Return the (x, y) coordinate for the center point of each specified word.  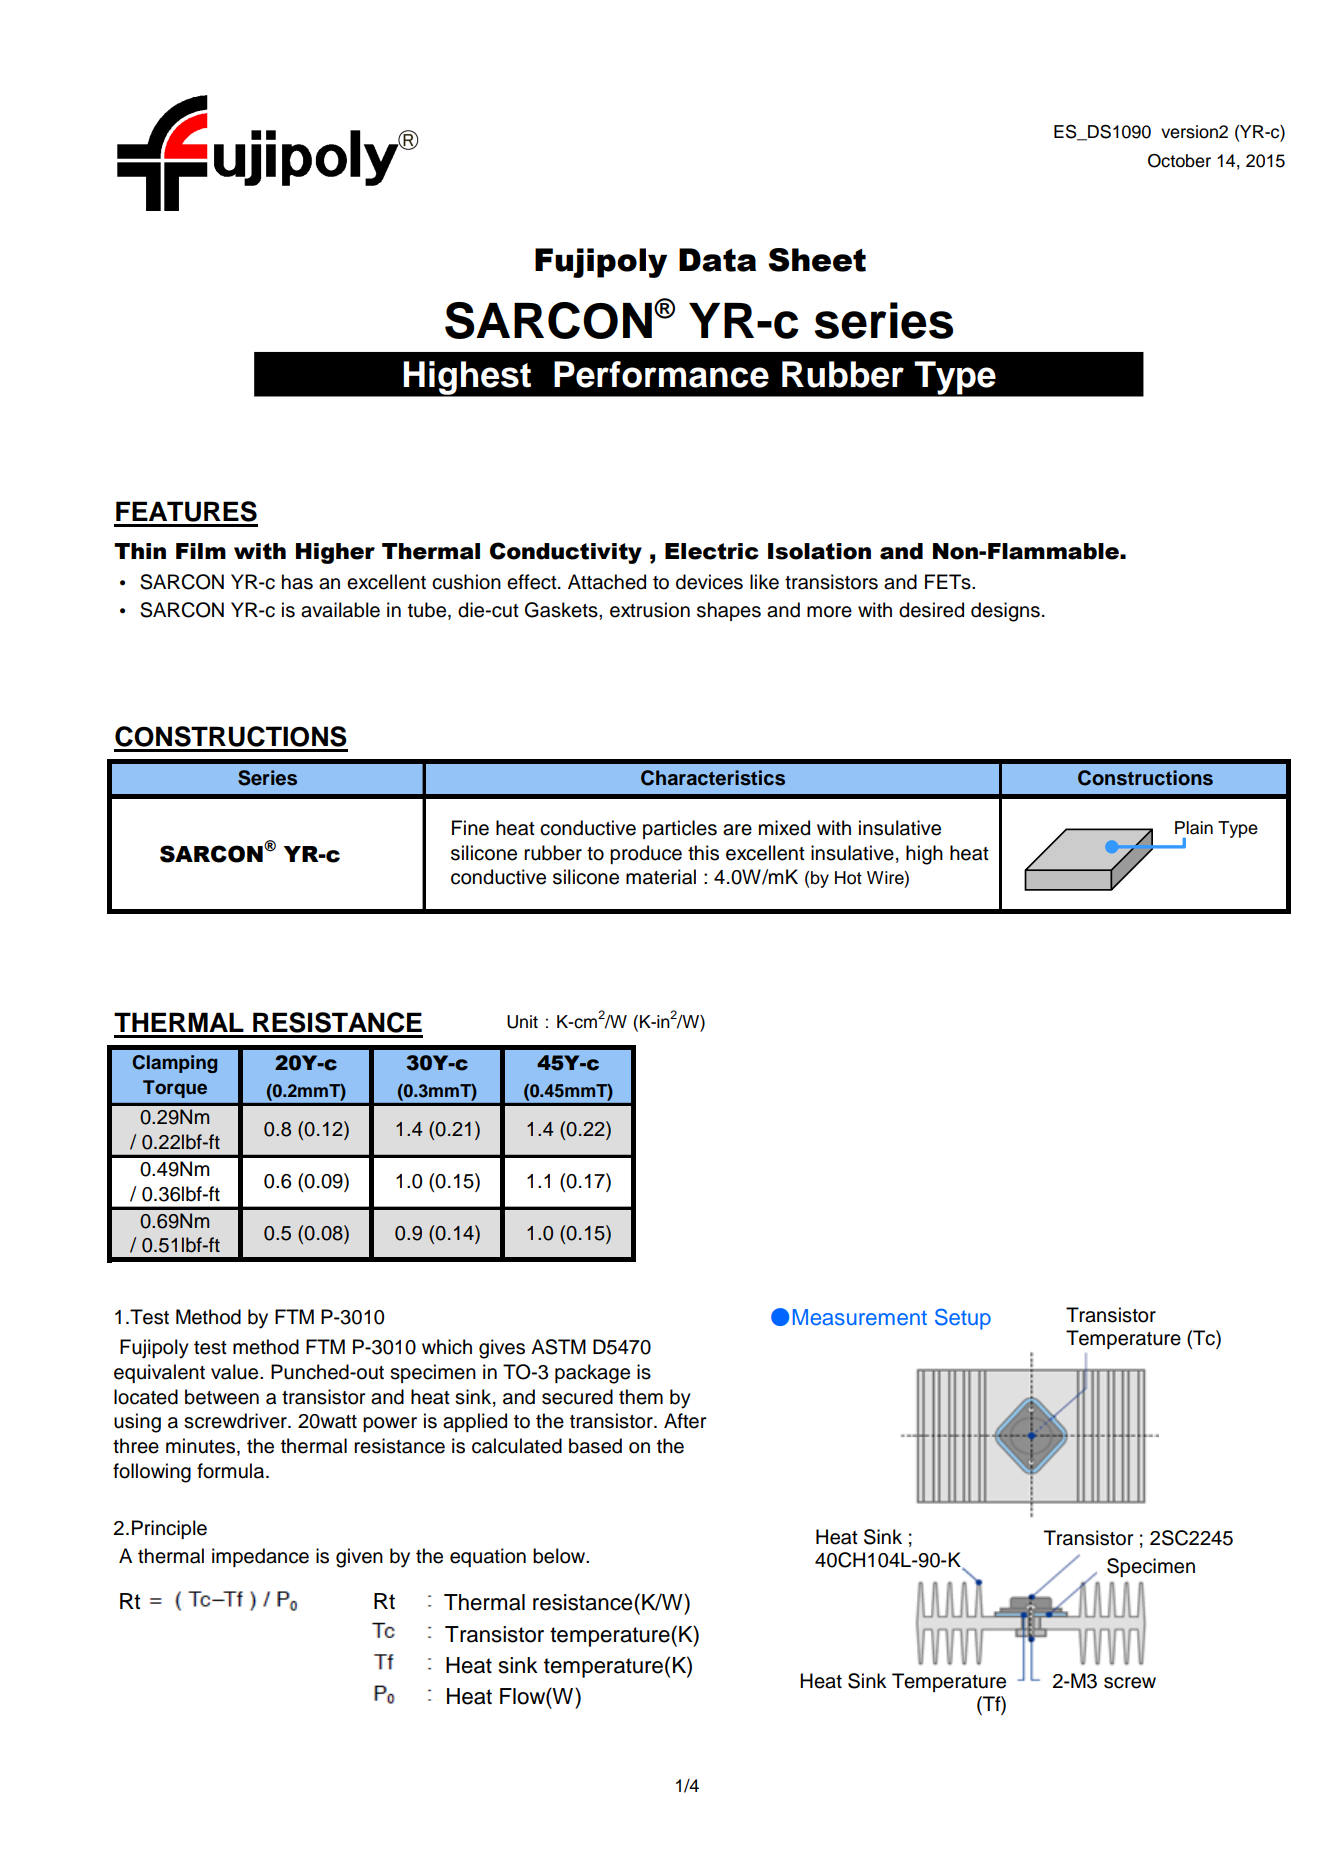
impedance (260, 1557)
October (1179, 161)
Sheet (817, 260)
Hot (848, 878)
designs (1005, 612)
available (340, 610)
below (560, 1556)
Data (717, 260)
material (661, 877)
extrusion (650, 610)
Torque (175, 1089)
